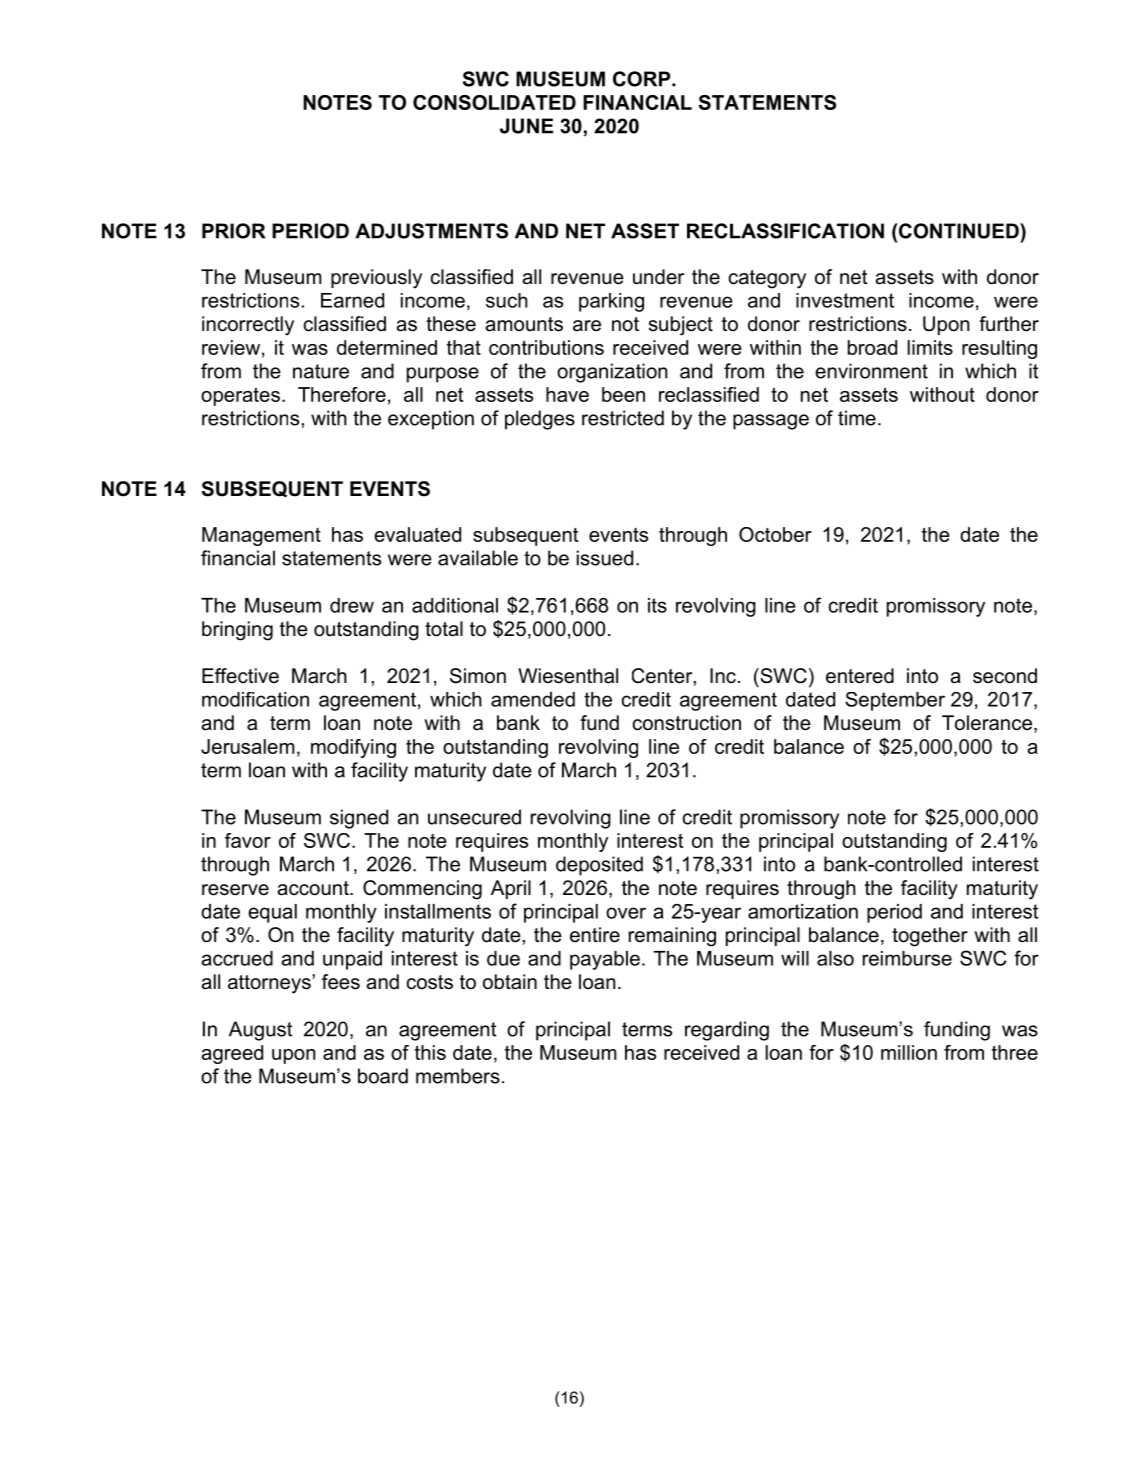  What do you see at coordinates (775, 534) in the image?
I see `October` at bounding box center [775, 534].
